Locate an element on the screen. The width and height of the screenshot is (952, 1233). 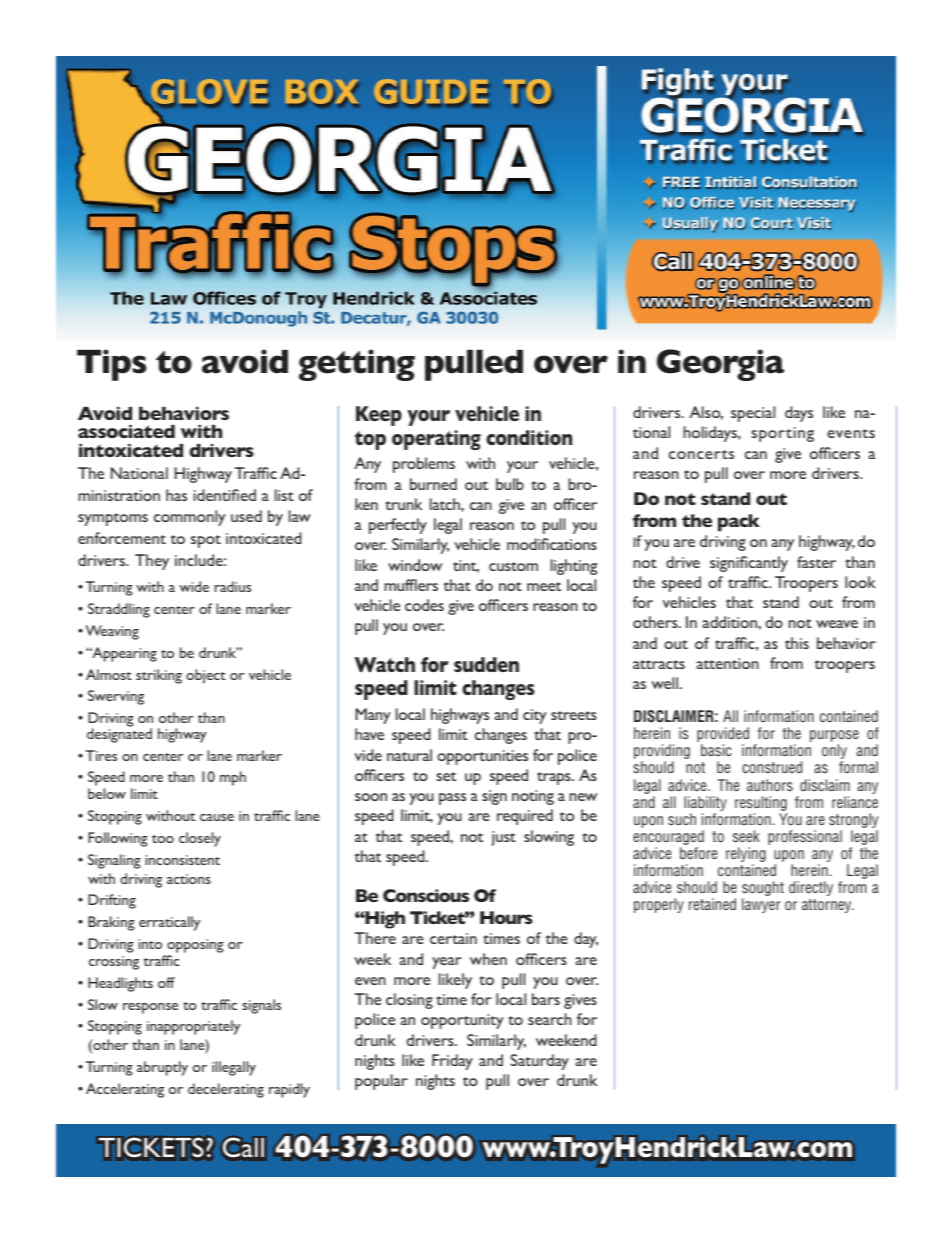
just is located at coordinates (504, 838).
